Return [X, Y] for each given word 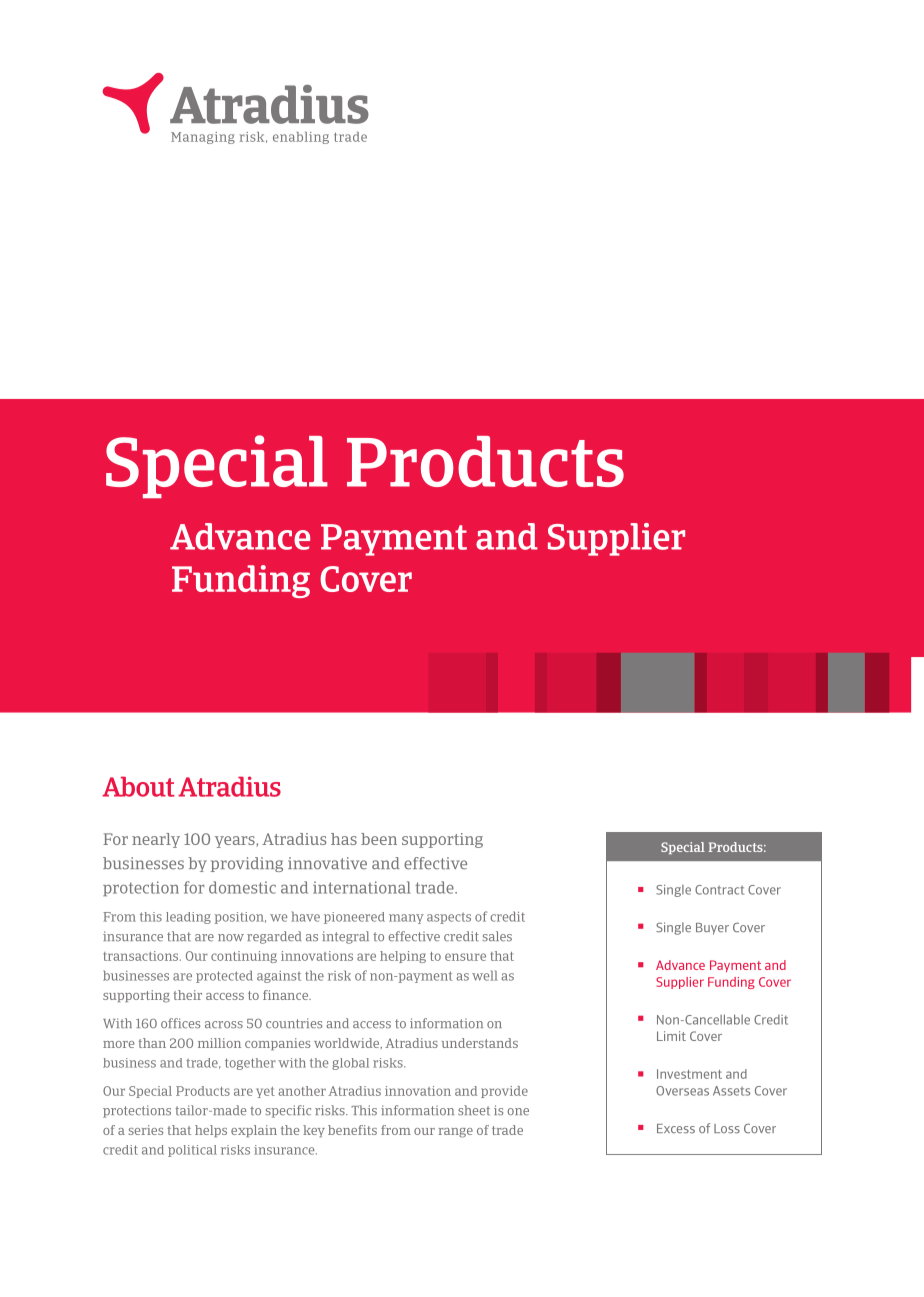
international [362, 887]
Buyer [712, 929]
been [379, 839]
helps [211, 1131]
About [138, 786]
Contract [719, 890]
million [219, 1043]
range [455, 1133]
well [484, 975]
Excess [676, 1128]
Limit [671, 1036]
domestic [242, 887]
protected [224, 976]
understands [480, 1043]
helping [403, 957]
